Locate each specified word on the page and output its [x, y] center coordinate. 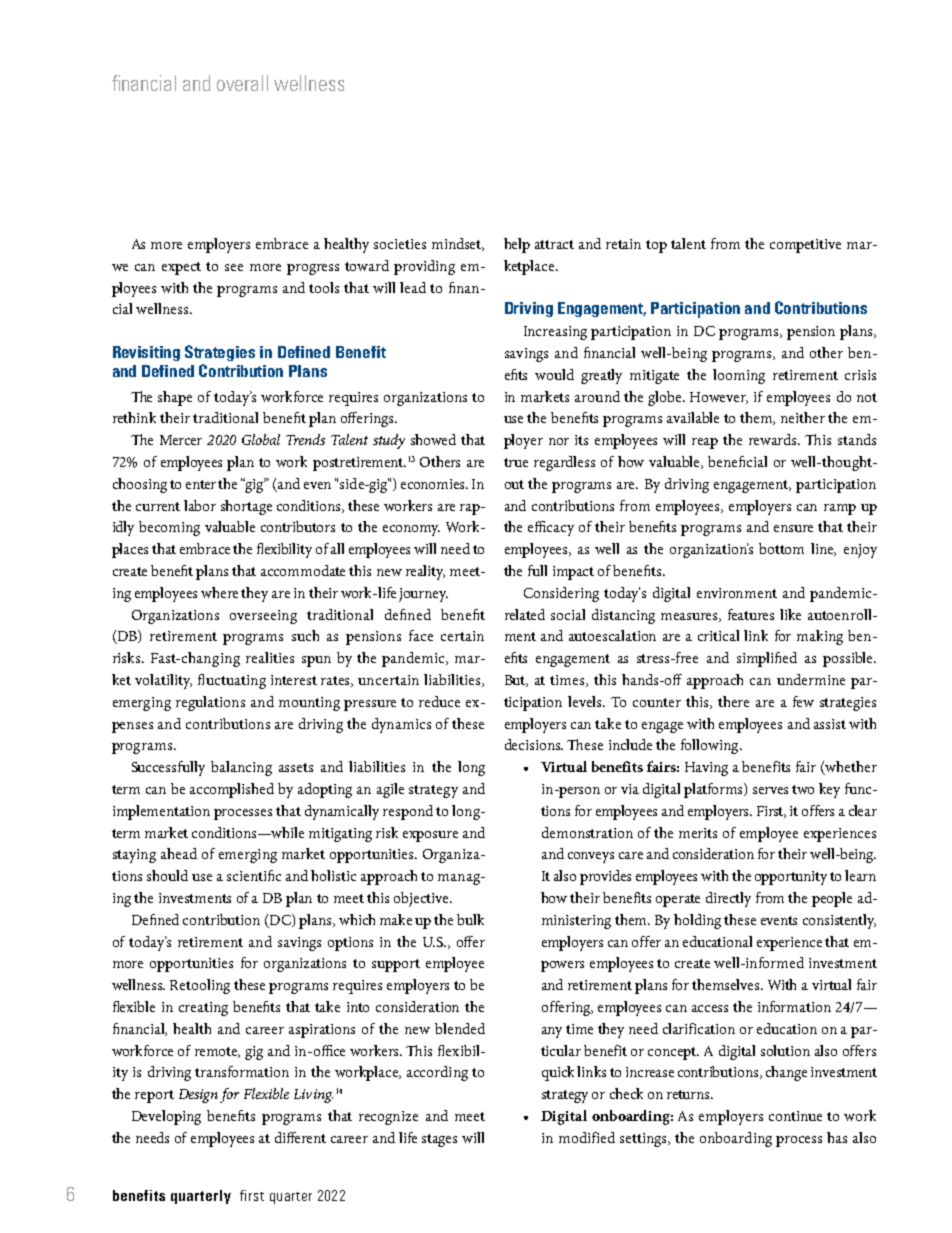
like [790, 614]
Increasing [555, 333]
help [517, 245]
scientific [254, 875]
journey [423, 595]
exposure [430, 836]
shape [175, 398]
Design [198, 1096]
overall [242, 83]
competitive [805, 246]
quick [558, 1073]
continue [795, 1116]
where [219, 592]
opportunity [791, 878]
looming [739, 376]
